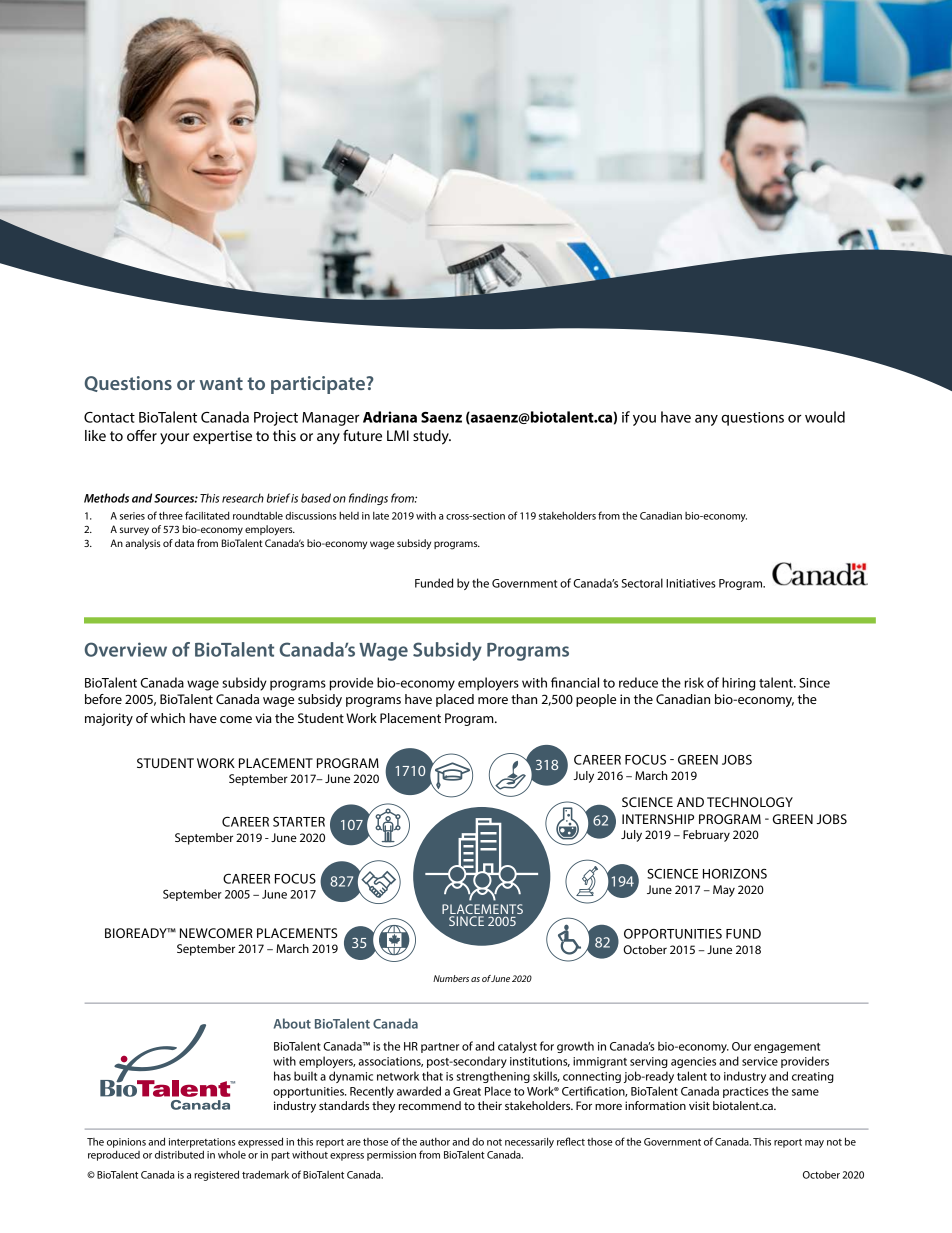 The width and height of the screenshot is (952, 1233). Describe the element at coordinates (299, 822) in the screenshot. I see `STARTER` at that location.
